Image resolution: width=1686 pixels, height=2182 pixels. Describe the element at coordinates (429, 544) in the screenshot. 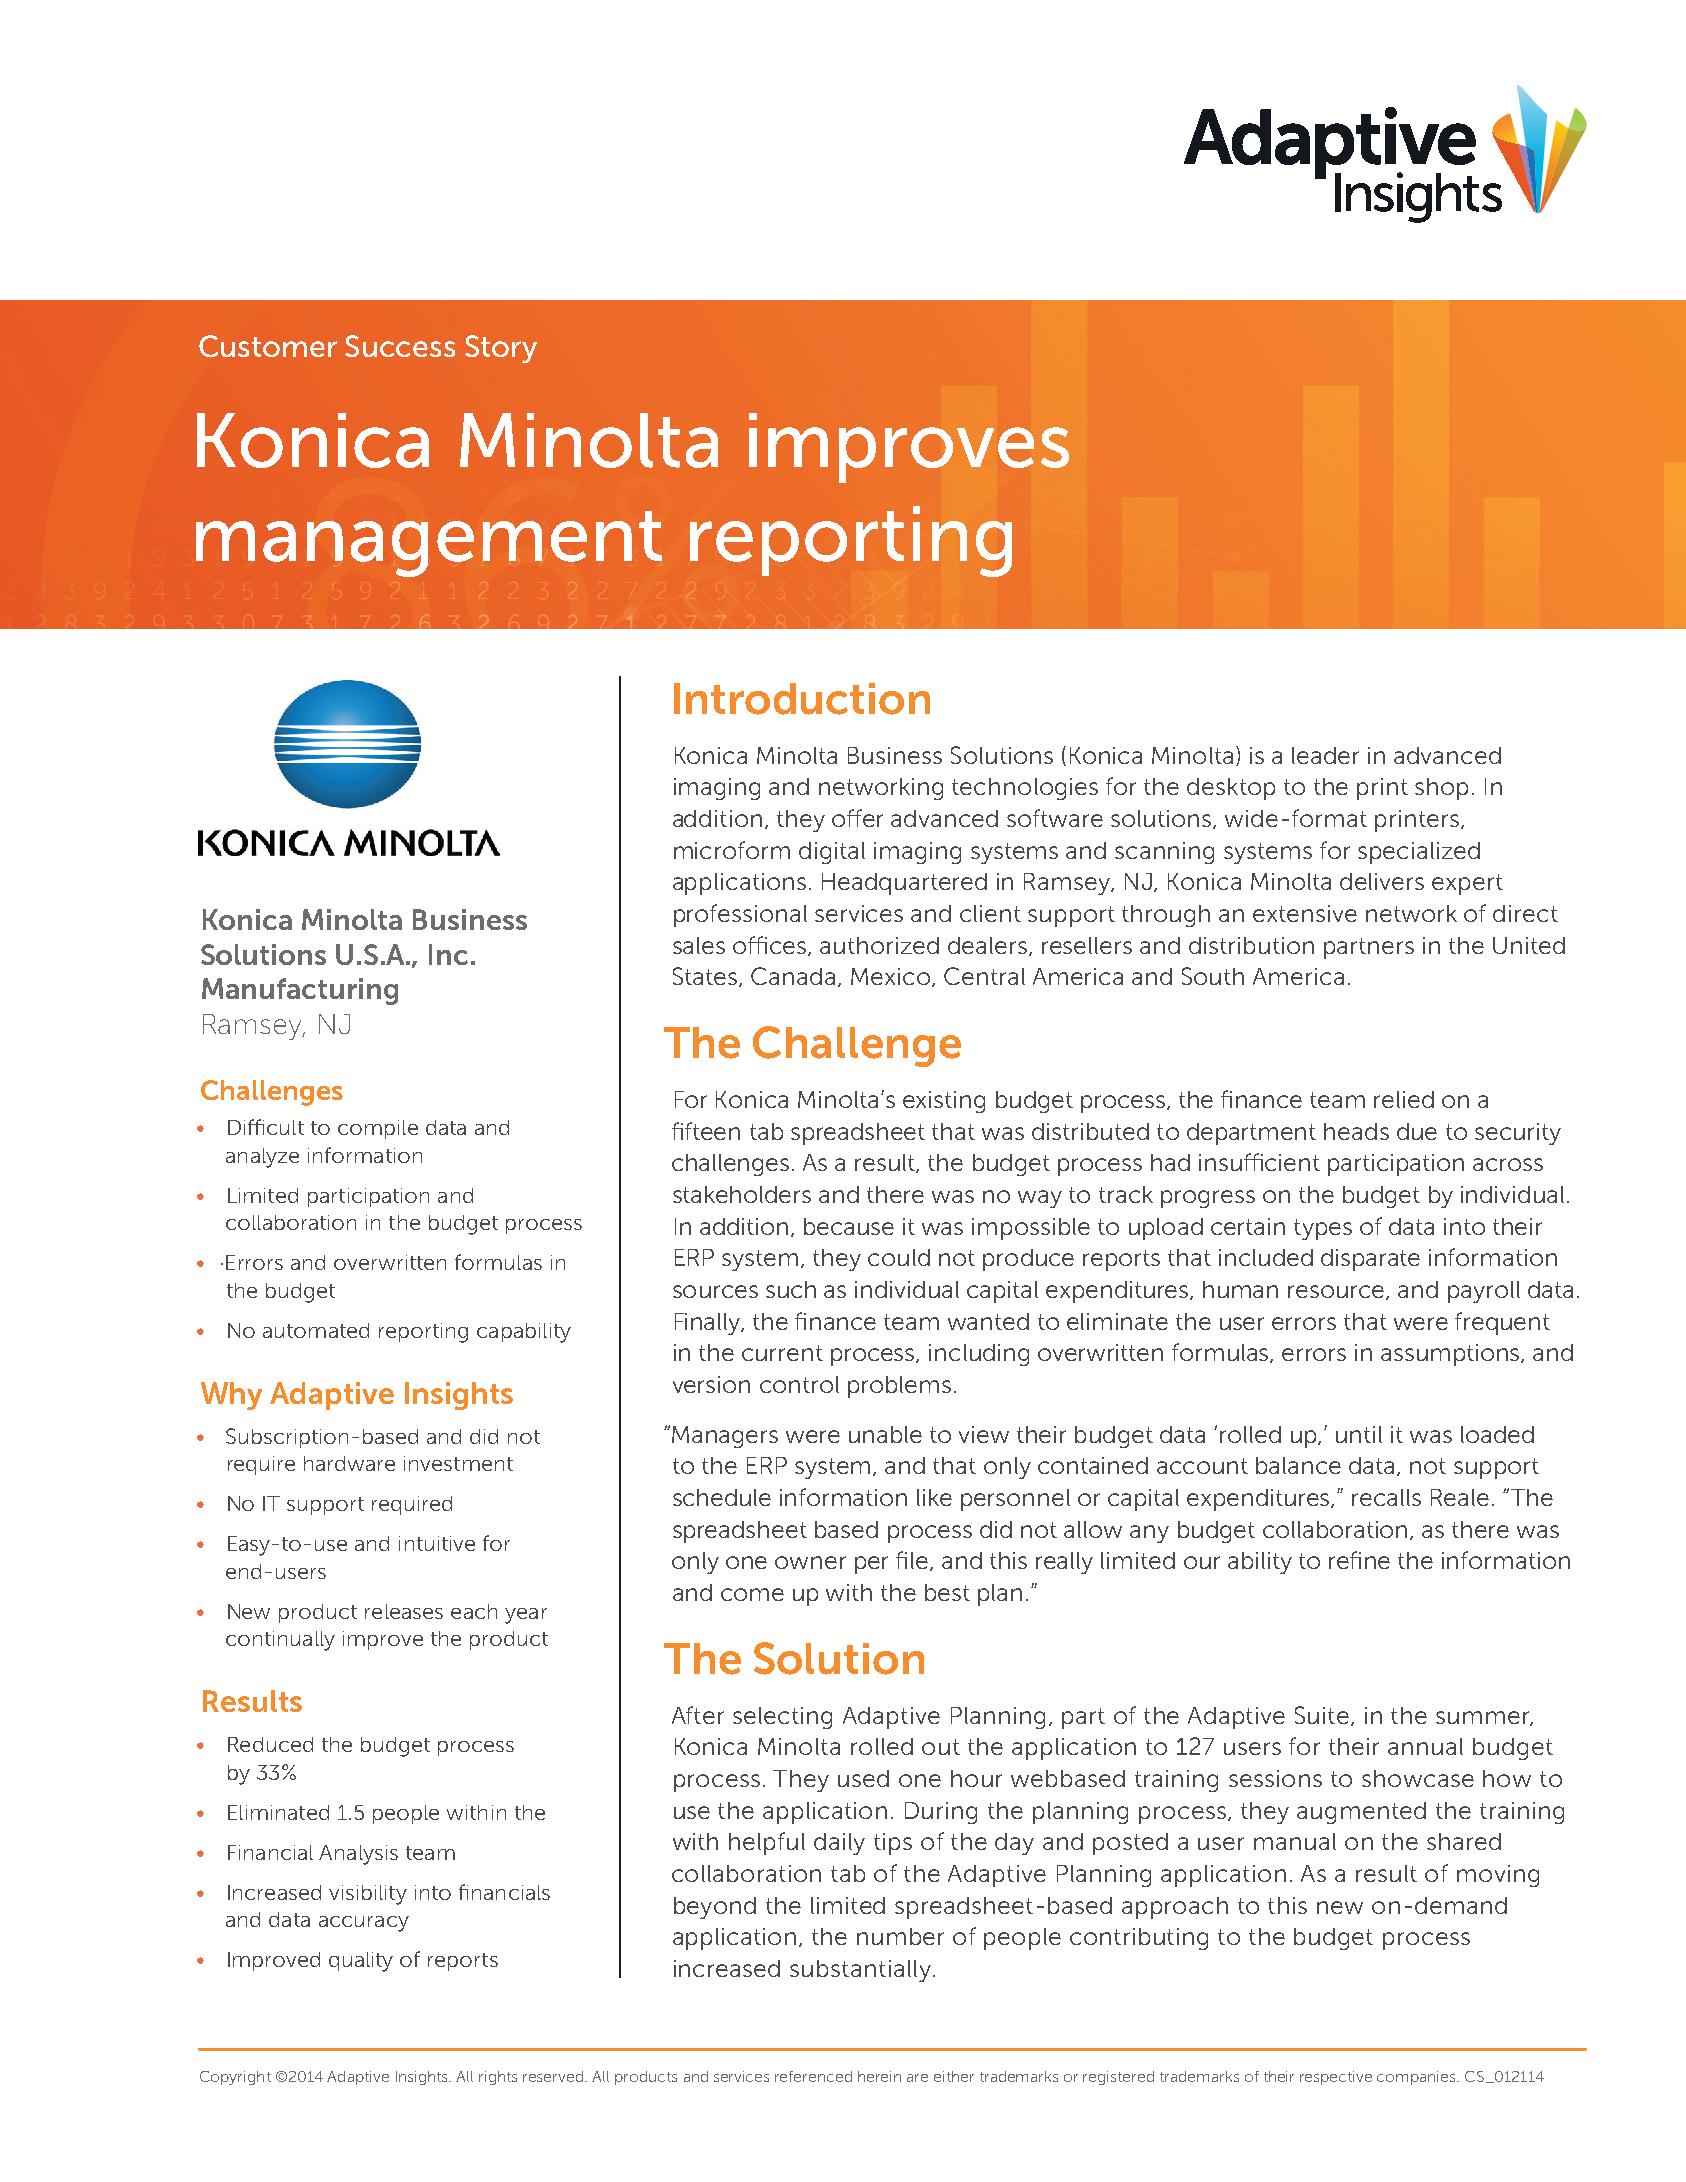

I see `management` at that location.
